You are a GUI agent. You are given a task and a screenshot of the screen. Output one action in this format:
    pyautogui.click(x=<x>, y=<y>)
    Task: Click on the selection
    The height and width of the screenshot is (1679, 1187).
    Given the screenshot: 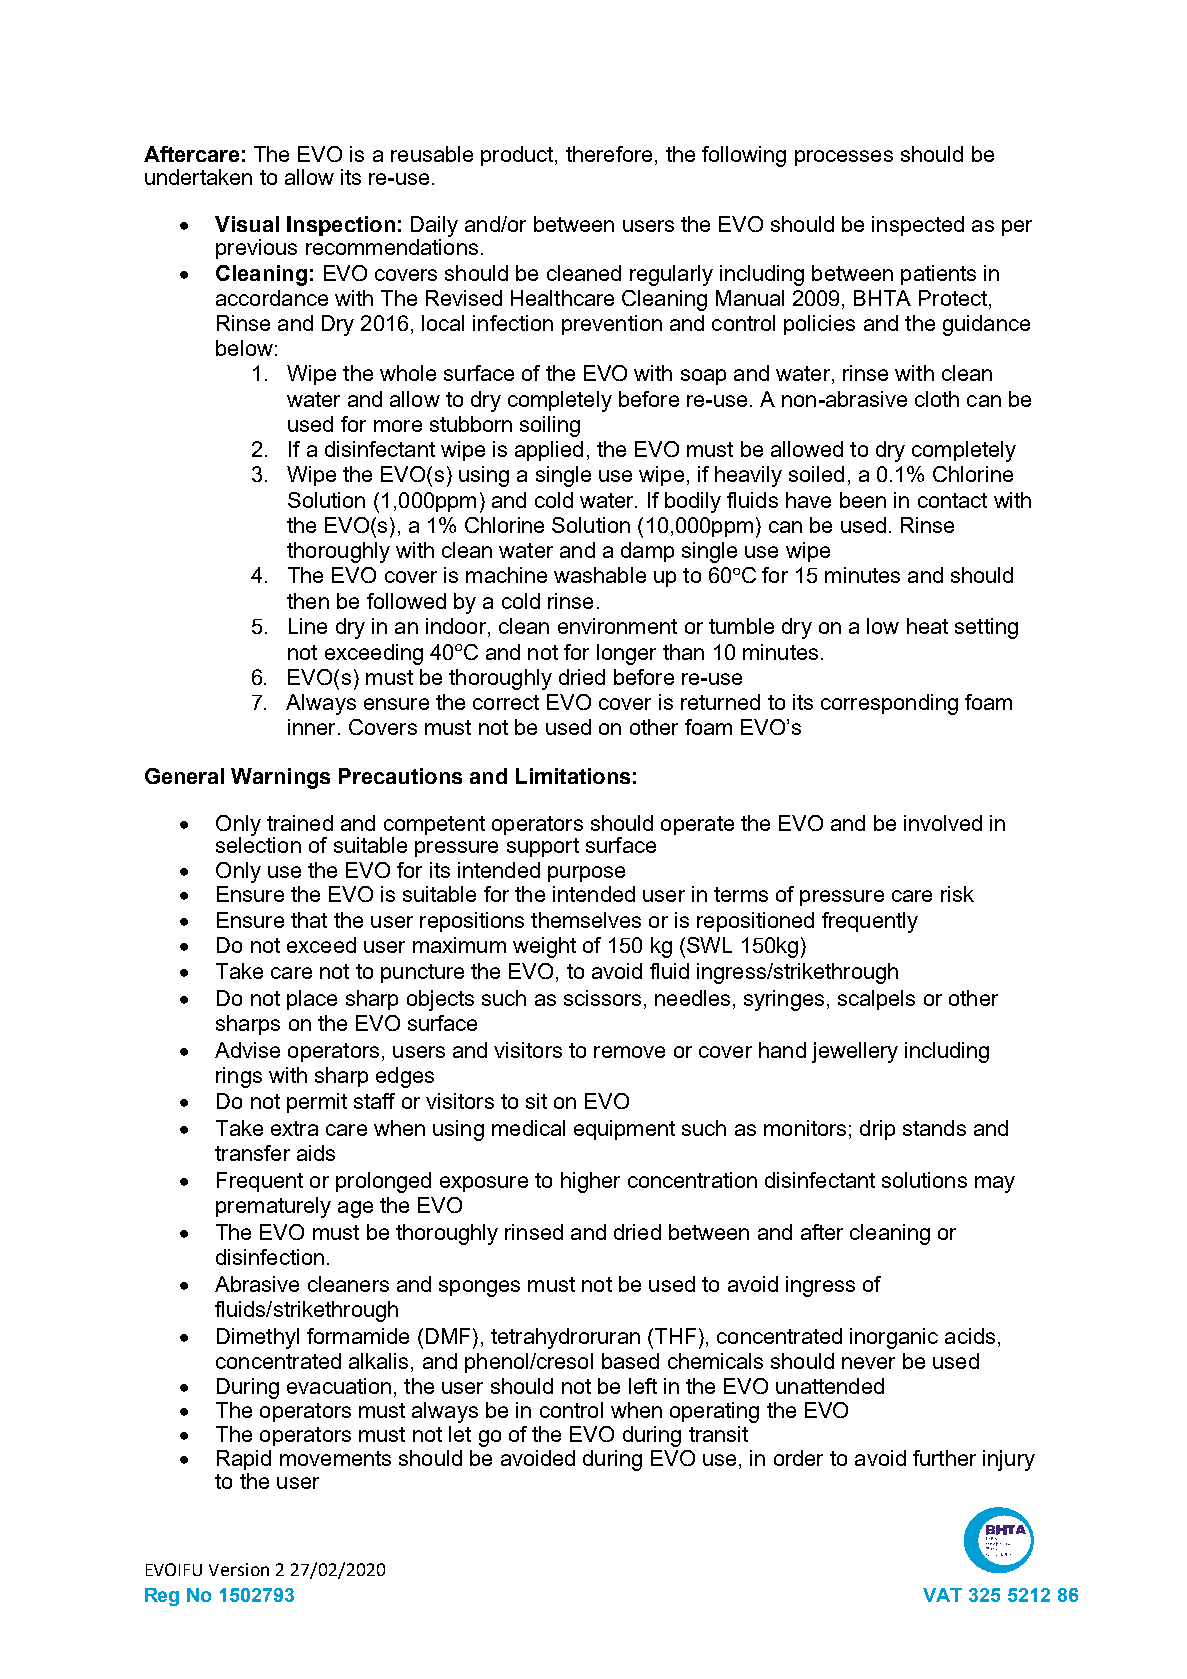 What is the action you would take?
    pyautogui.click(x=258, y=844)
